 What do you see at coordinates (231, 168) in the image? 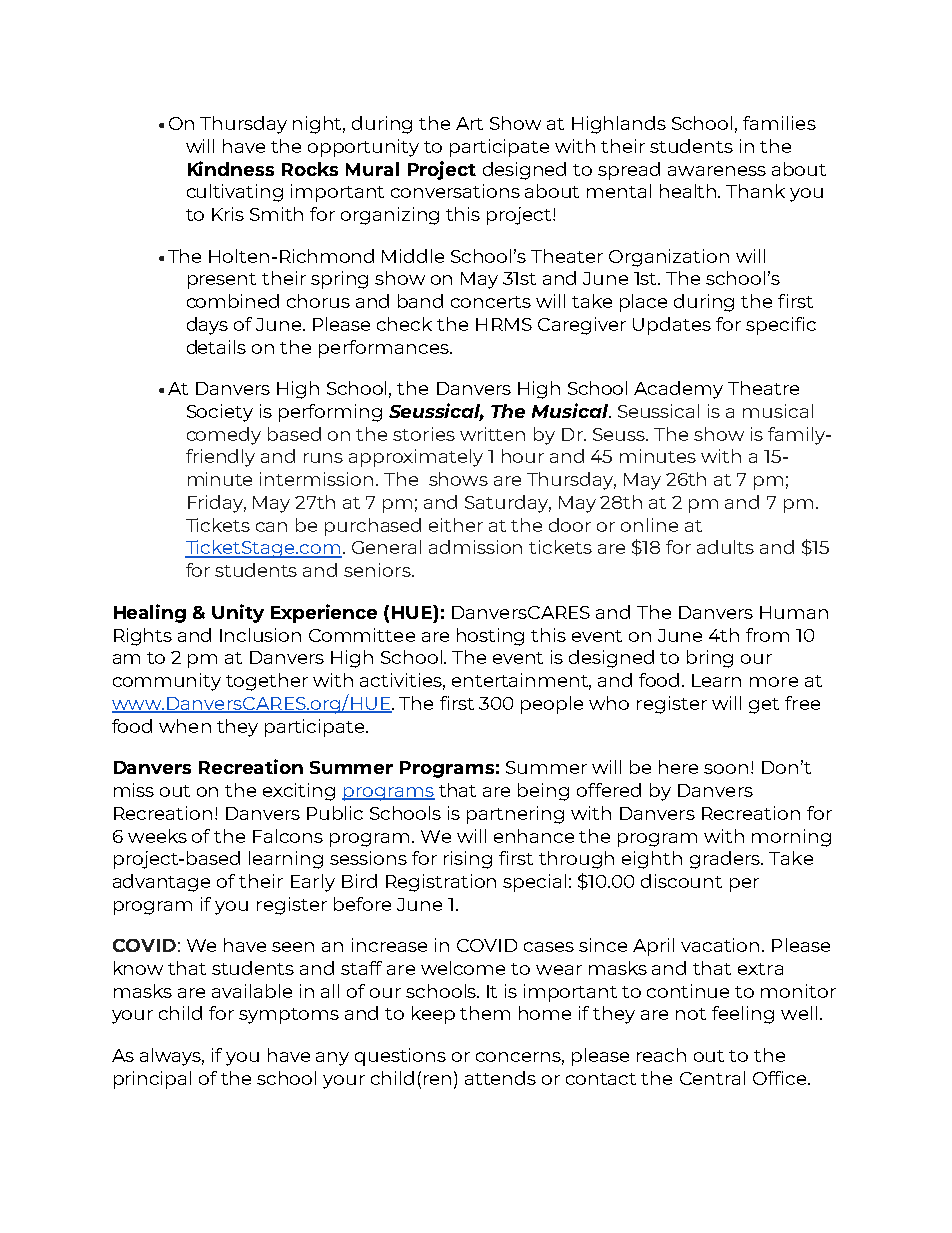
I see `Kindness` at bounding box center [231, 168].
